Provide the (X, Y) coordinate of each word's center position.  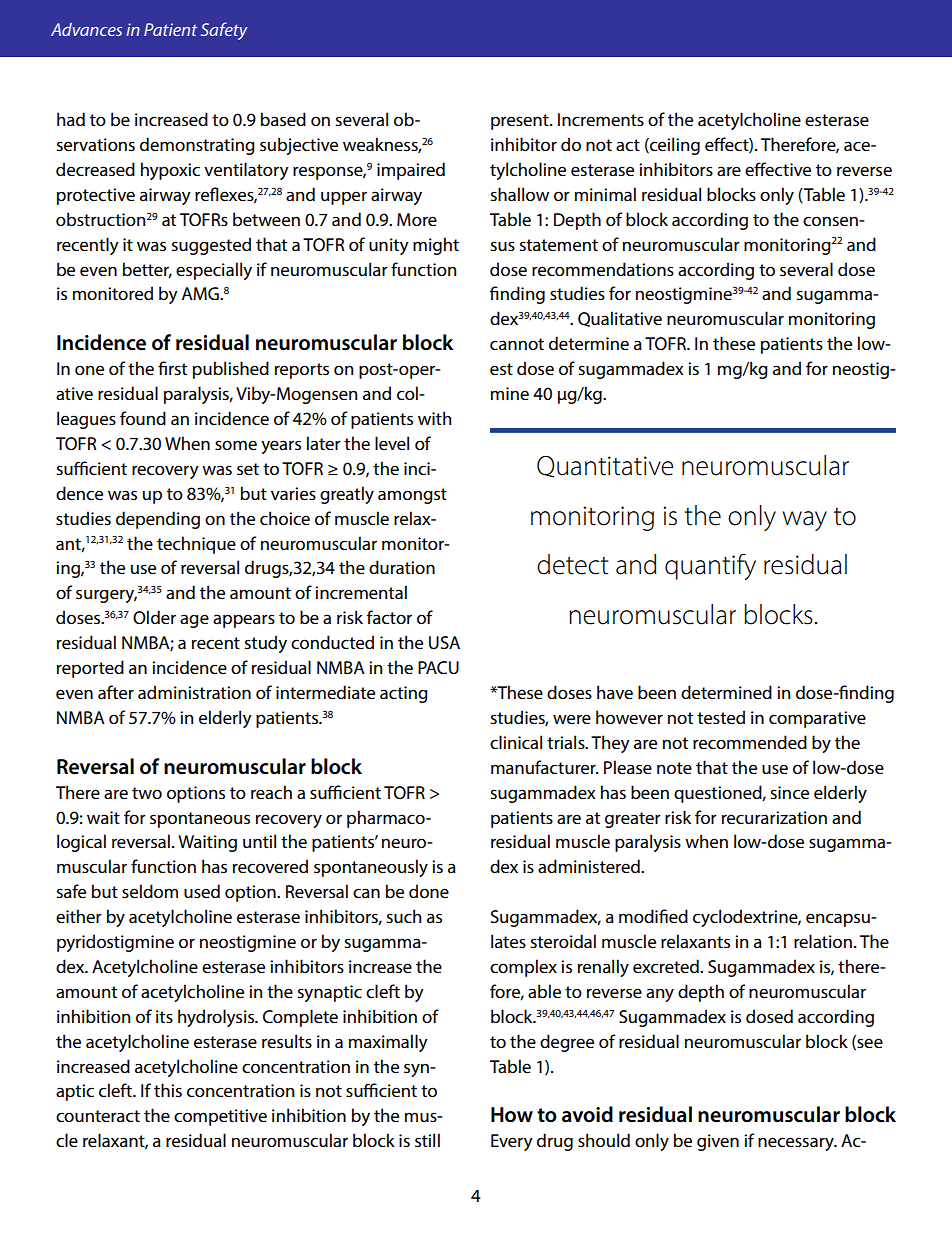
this (168, 1090)
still (427, 1140)
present (521, 122)
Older (154, 617)
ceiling (674, 146)
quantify (710, 567)
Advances (86, 29)
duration (402, 567)
